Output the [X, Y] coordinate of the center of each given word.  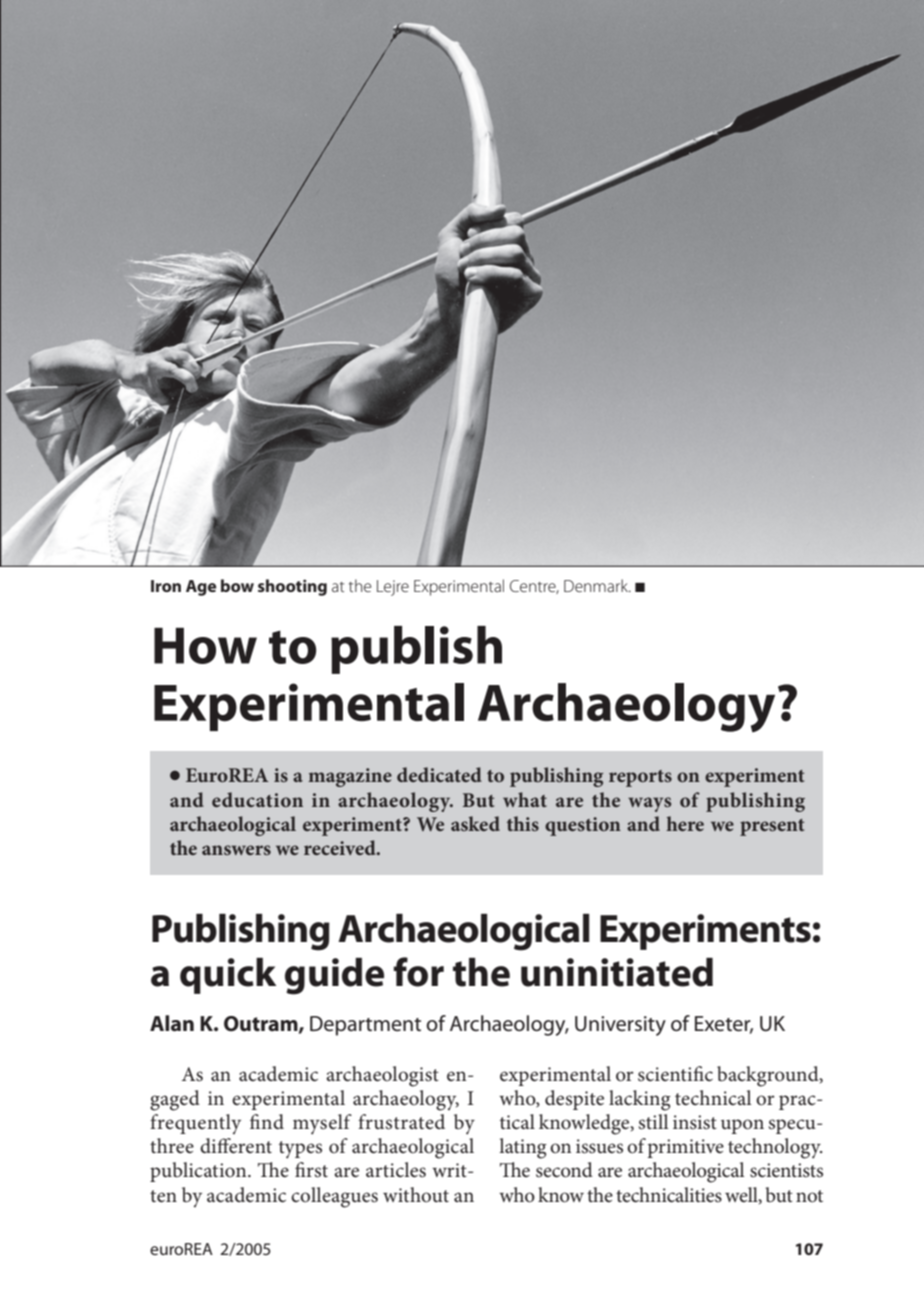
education [257, 799]
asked [475, 823]
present [772, 827]
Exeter [724, 1025]
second [564, 1170]
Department [365, 1026]
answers [236, 850]
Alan [172, 1023]
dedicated [439, 774]
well [742, 1195]
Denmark [597, 585]
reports [640, 778]
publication [199, 1172]
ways [649, 804]
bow [237, 585]
